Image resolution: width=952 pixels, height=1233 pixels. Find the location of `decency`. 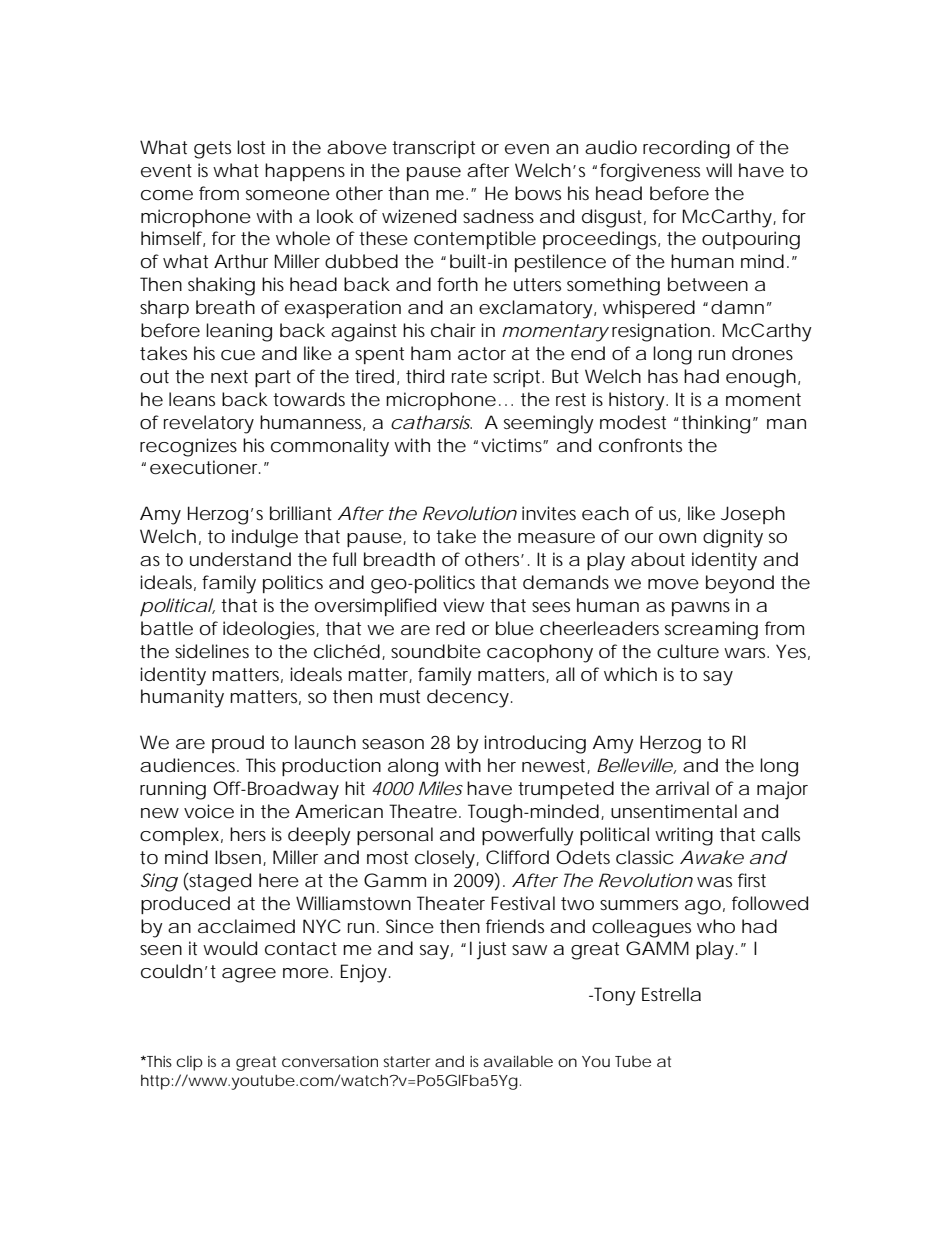

decency is located at coordinates (468, 698).
